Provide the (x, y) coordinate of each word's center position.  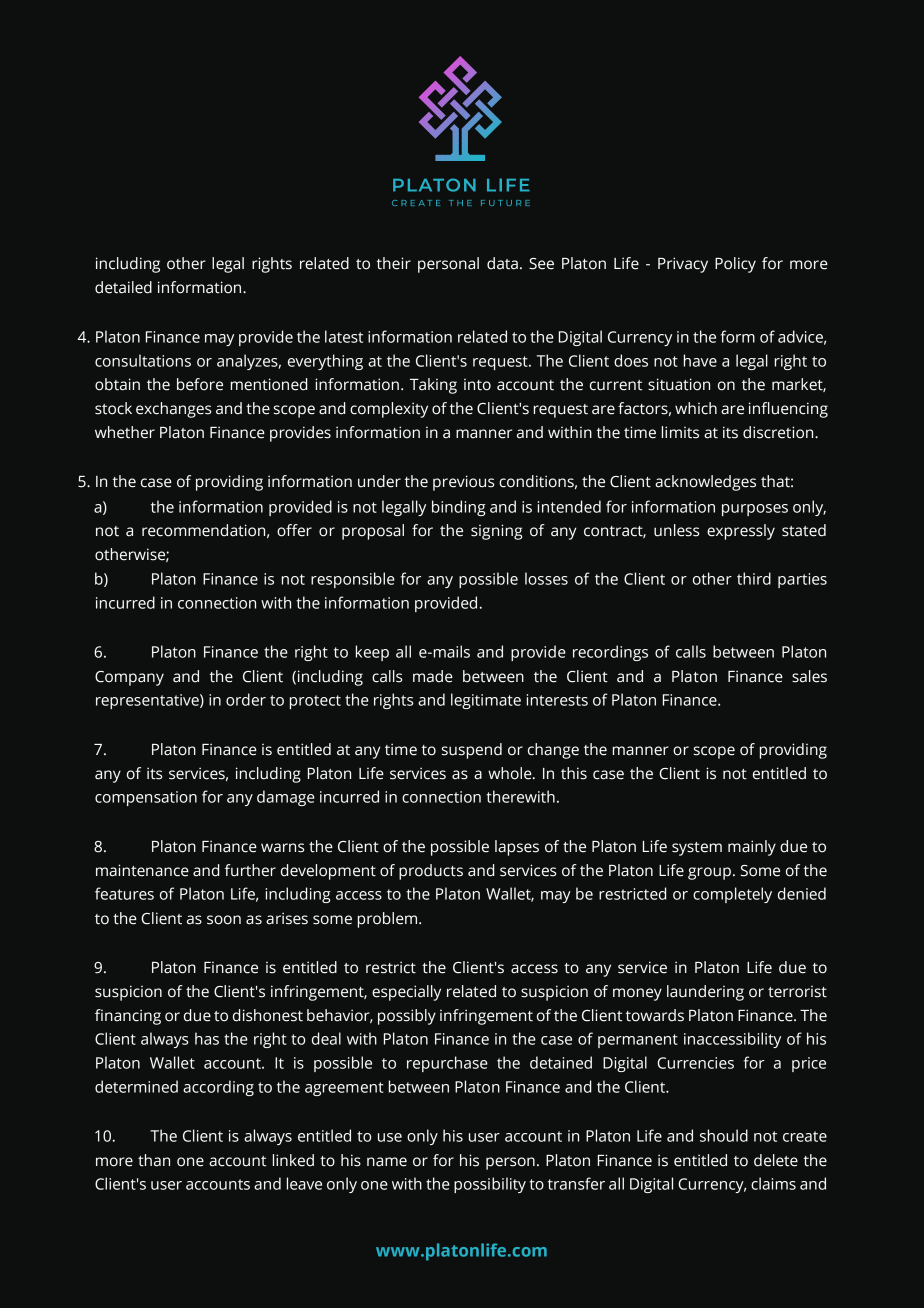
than (154, 1160)
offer (294, 530)
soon (224, 920)
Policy (735, 265)
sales (809, 676)
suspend (472, 751)
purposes (755, 510)
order (246, 699)
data (502, 263)
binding (459, 508)
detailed (123, 287)
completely (732, 895)
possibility (490, 1185)
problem (387, 920)
